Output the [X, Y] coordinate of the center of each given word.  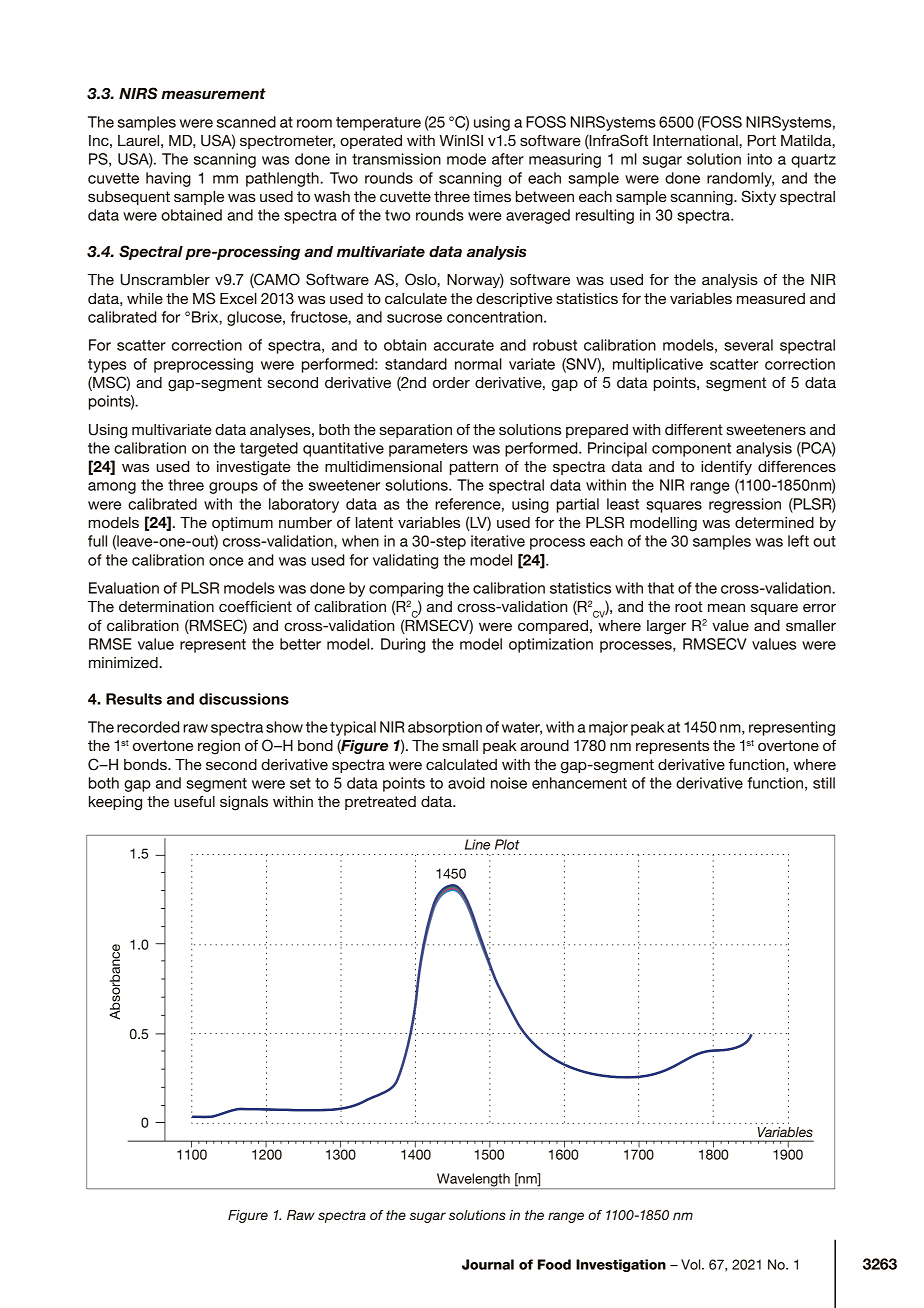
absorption [445, 728]
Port [762, 140]
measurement [213, 94]
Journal [488, 1264]
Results [134, 699]
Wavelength [473, 1181]
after [508, 159]
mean [726, 607]
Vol [692, 1264]
